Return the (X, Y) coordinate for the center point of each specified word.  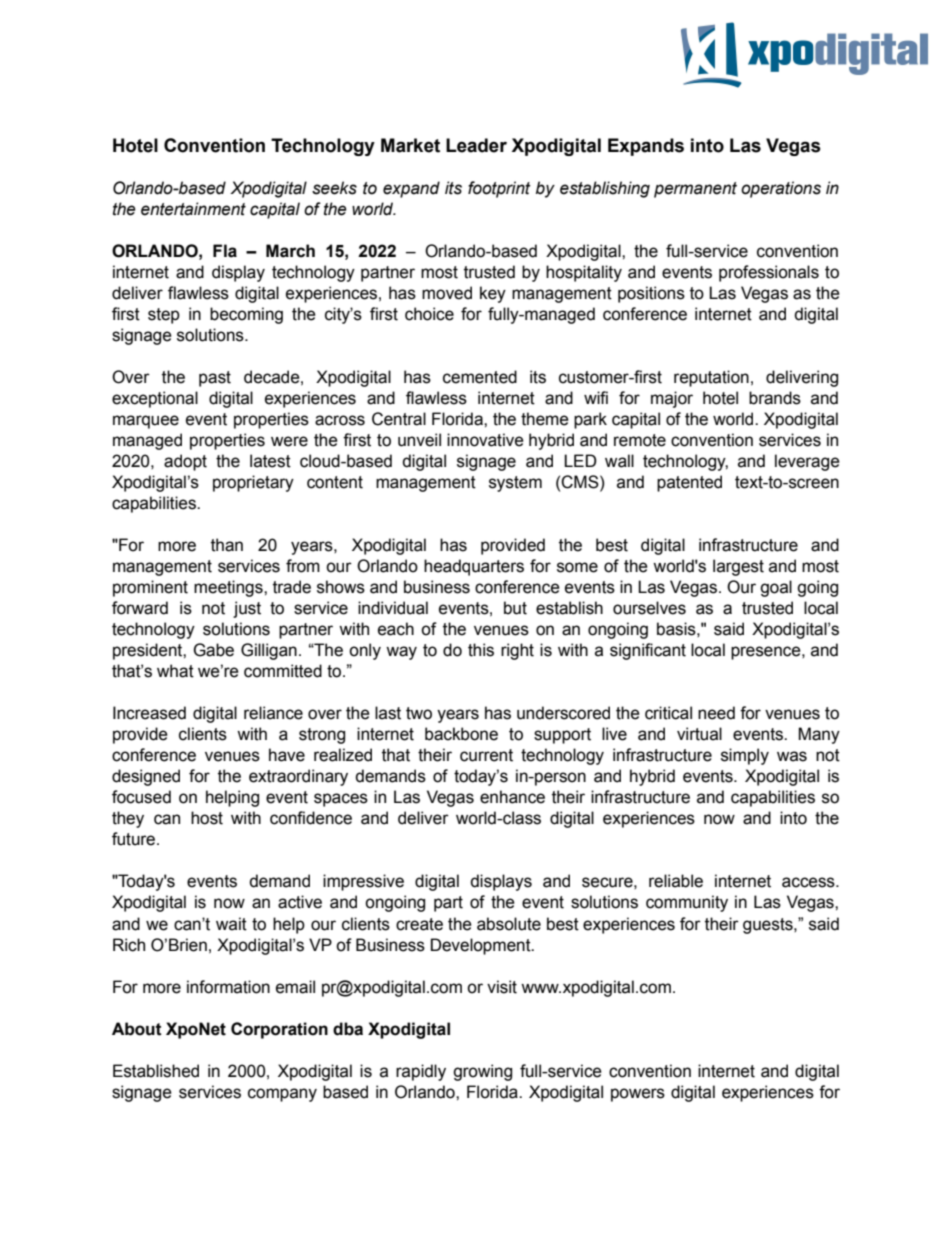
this (481, 650)
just (247, 609)
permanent (695, 190)
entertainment (193, 209)
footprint (499, 189)
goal (776, 588)
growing (482, 1072)
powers (638, 1095)
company (282, 1095)
